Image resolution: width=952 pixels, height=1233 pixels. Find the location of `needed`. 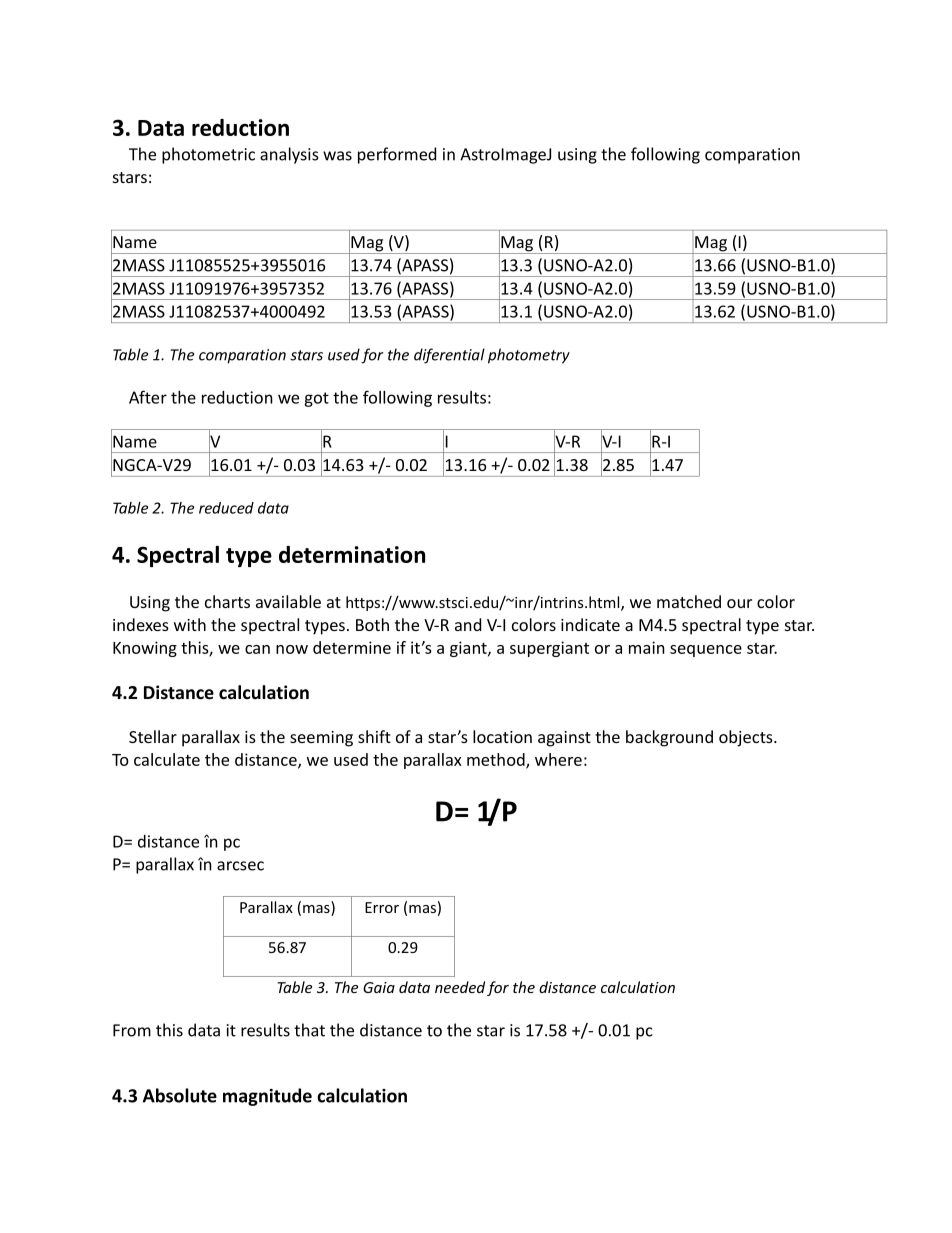

needed is located at coordinates (460, 987).
